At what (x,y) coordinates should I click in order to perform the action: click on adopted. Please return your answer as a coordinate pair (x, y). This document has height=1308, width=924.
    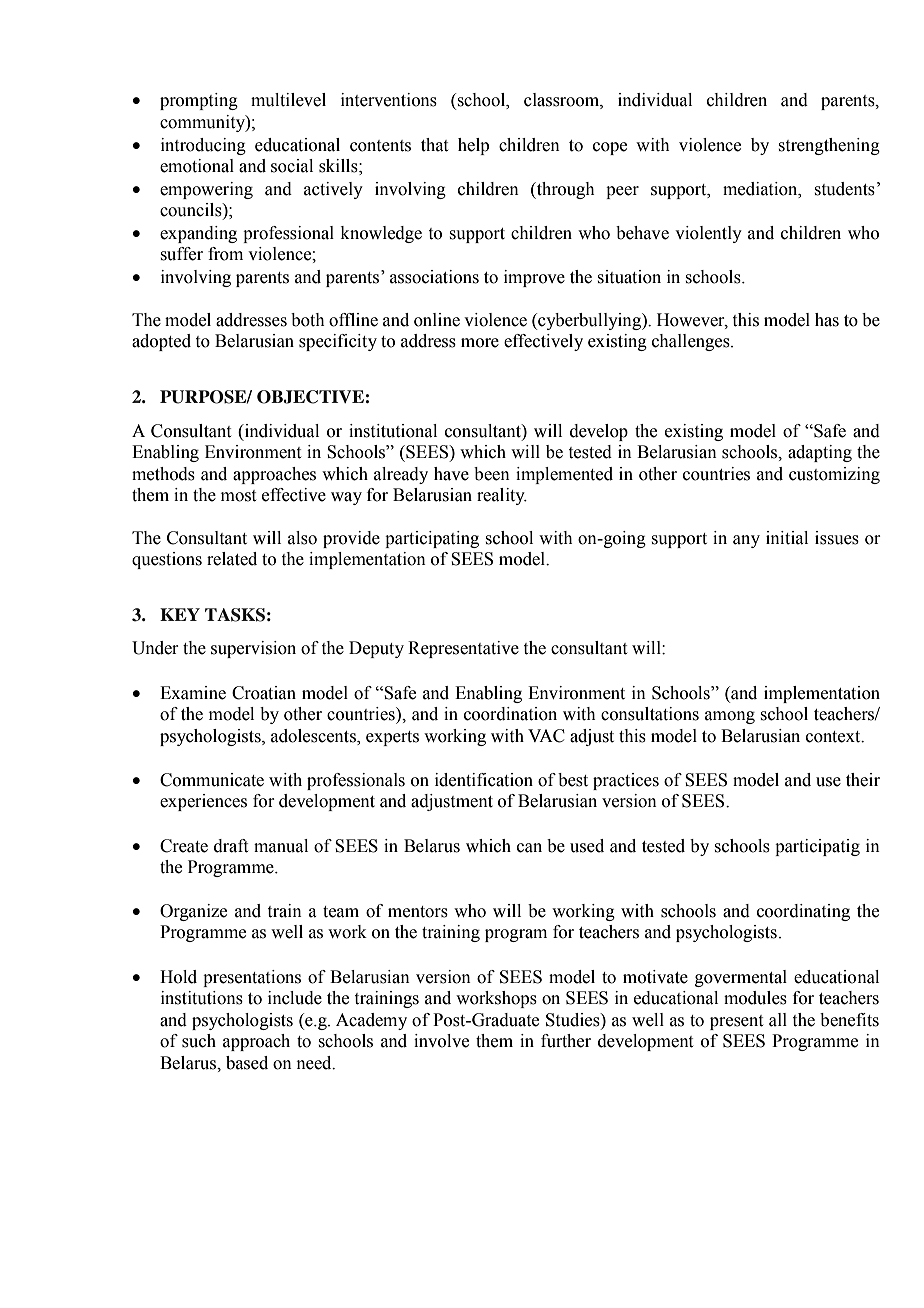
    Looking at the image, I should click on (161, 342).
